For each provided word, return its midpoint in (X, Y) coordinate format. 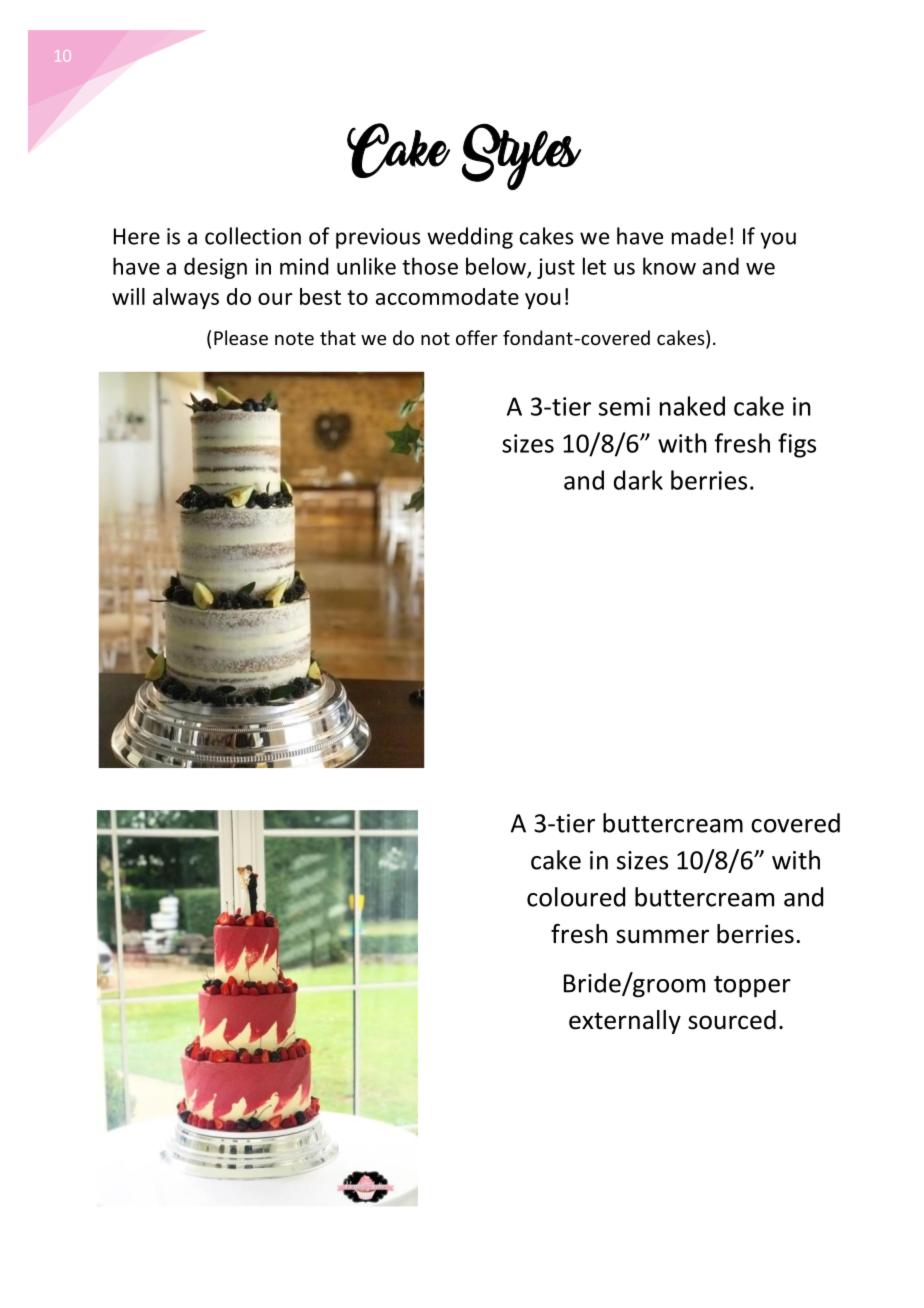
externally (625, 1022)
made (699, 236)
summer (662, 936)
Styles (521, 156)
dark (638, 480)
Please (241, 337)
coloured (576, 897)
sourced (732, 1020)
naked (692, 406)
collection (253, 236)
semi (624, 406)
